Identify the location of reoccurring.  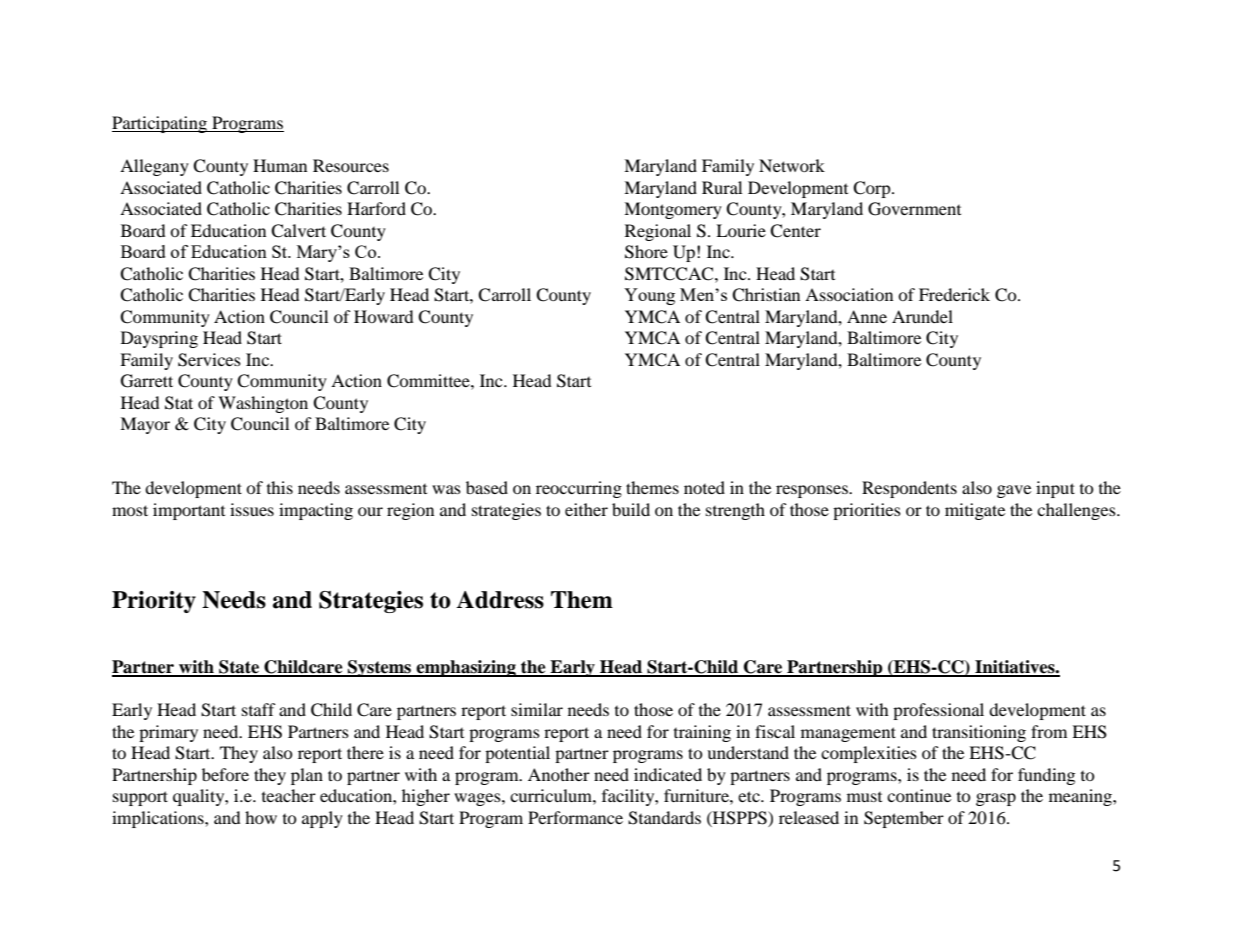
(579, 489).
